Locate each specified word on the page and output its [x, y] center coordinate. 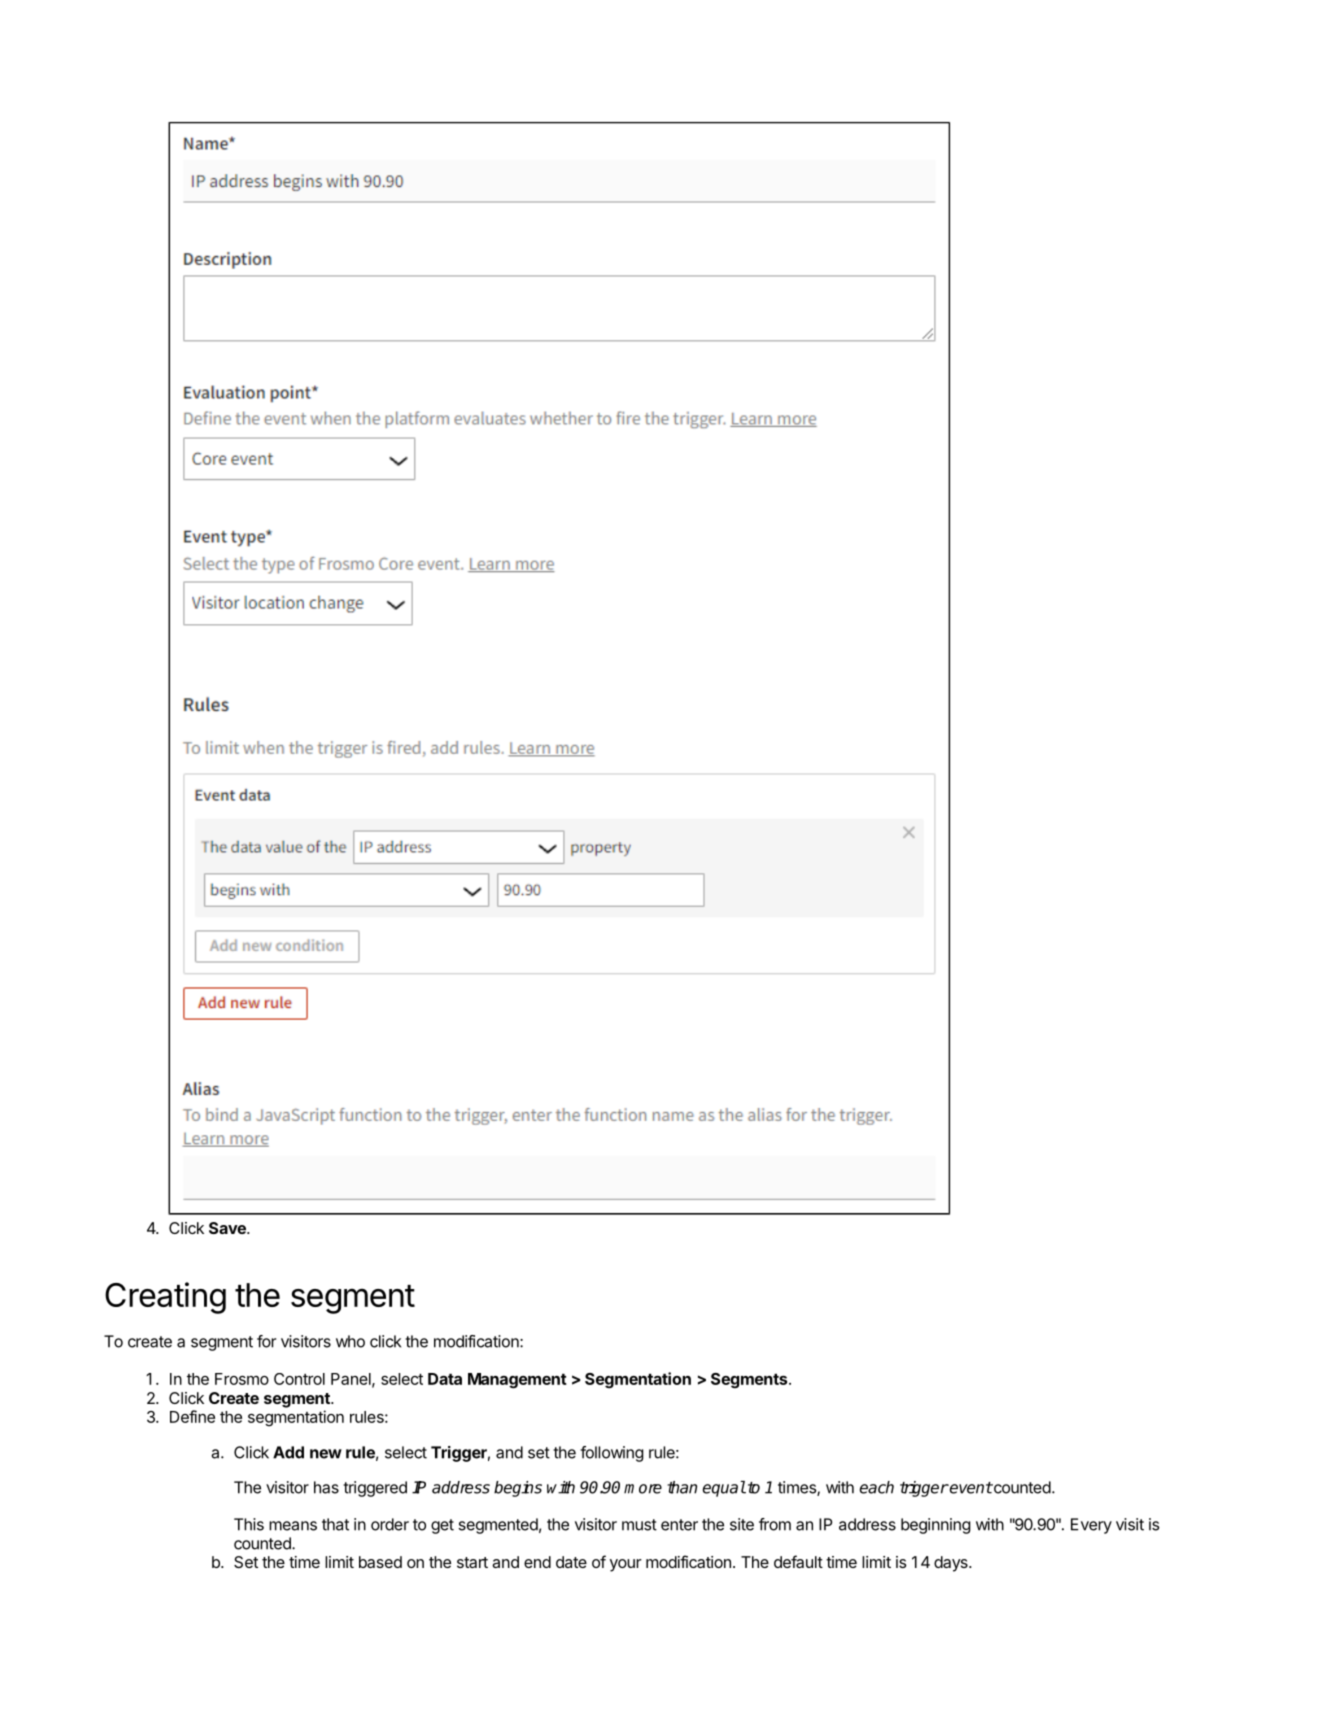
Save [228, 1228]
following [612, 1454]
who [350, 1341]
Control [299, 1379]
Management [517, 1381]
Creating [165, 1298]
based [380, 1562]
